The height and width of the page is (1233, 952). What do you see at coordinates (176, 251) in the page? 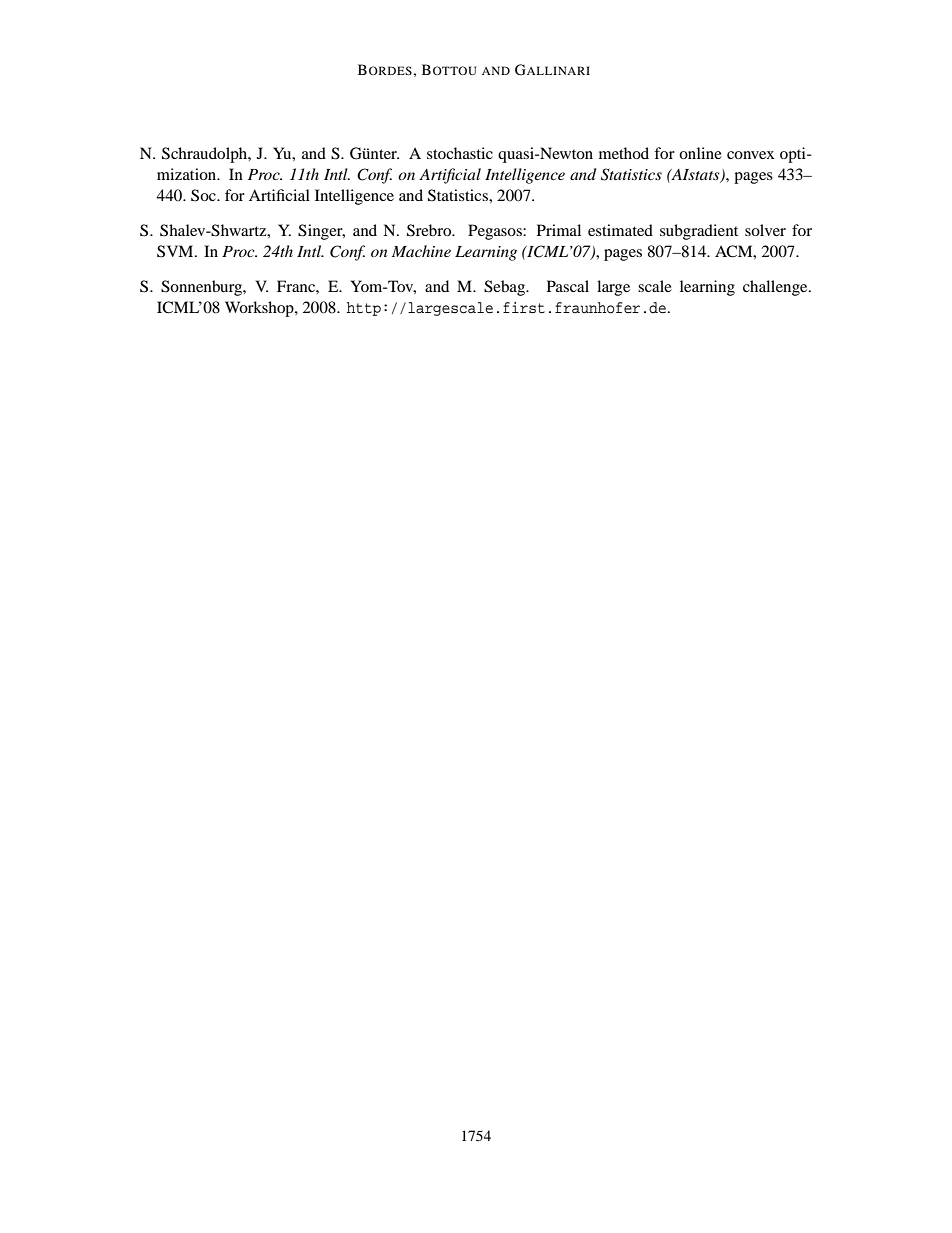
I see `SVM` at bounding box center [176, 251].
